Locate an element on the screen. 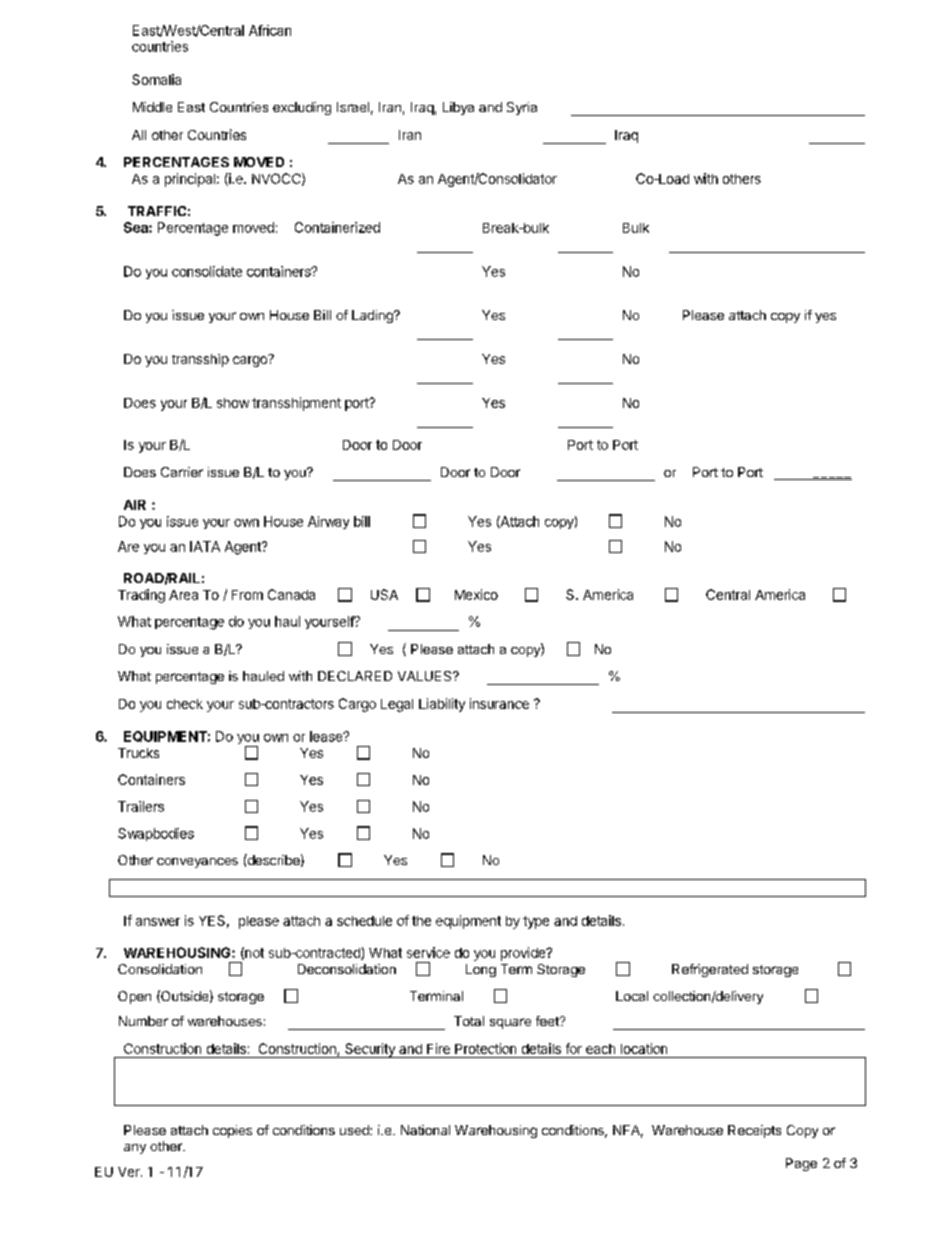 The image size is (952, 1233). Refrigerated is located at coordinates (710, 970).
